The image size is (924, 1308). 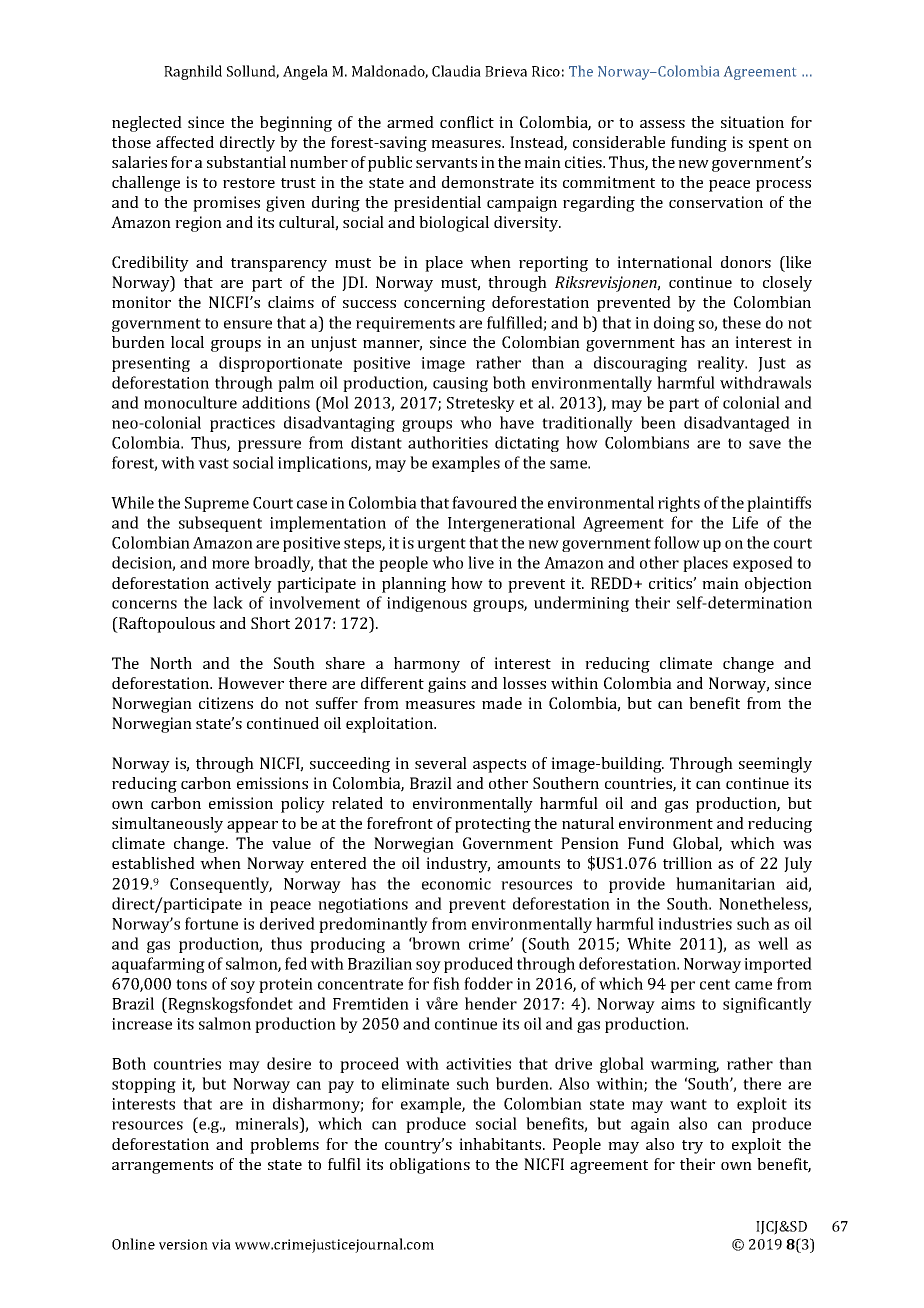 What do you see at coordinates (185, 142) in the document?
I see `affected` at bounding box center [185, 142].
